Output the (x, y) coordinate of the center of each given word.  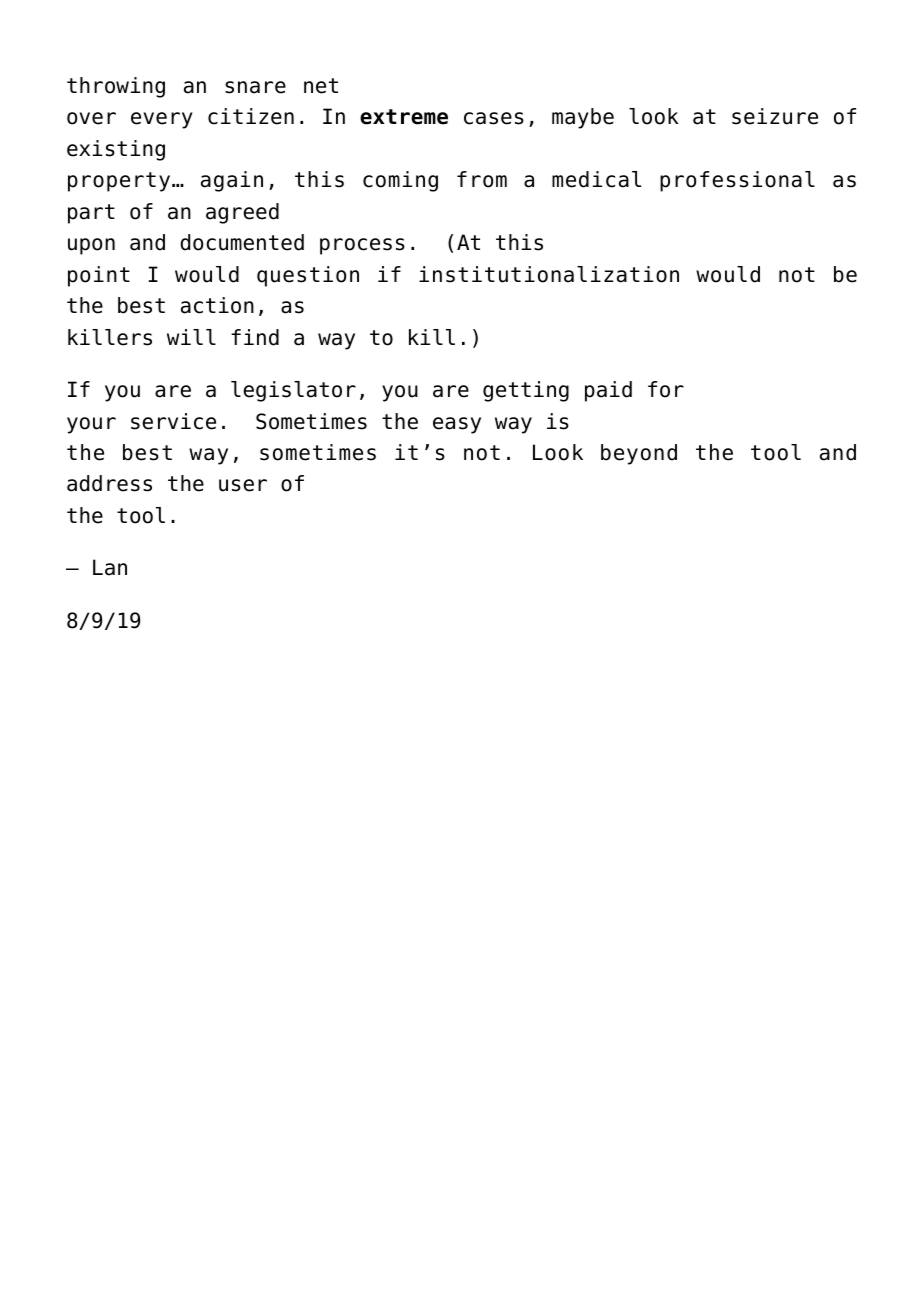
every (162, 120)
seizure (775, 116)
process (362, 246)
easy (457, 425)
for (666, 389)
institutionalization (549, 274)
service (173, 421)
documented (242, 242)
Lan (110, 567)
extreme (404, 117)
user (243, 485)
